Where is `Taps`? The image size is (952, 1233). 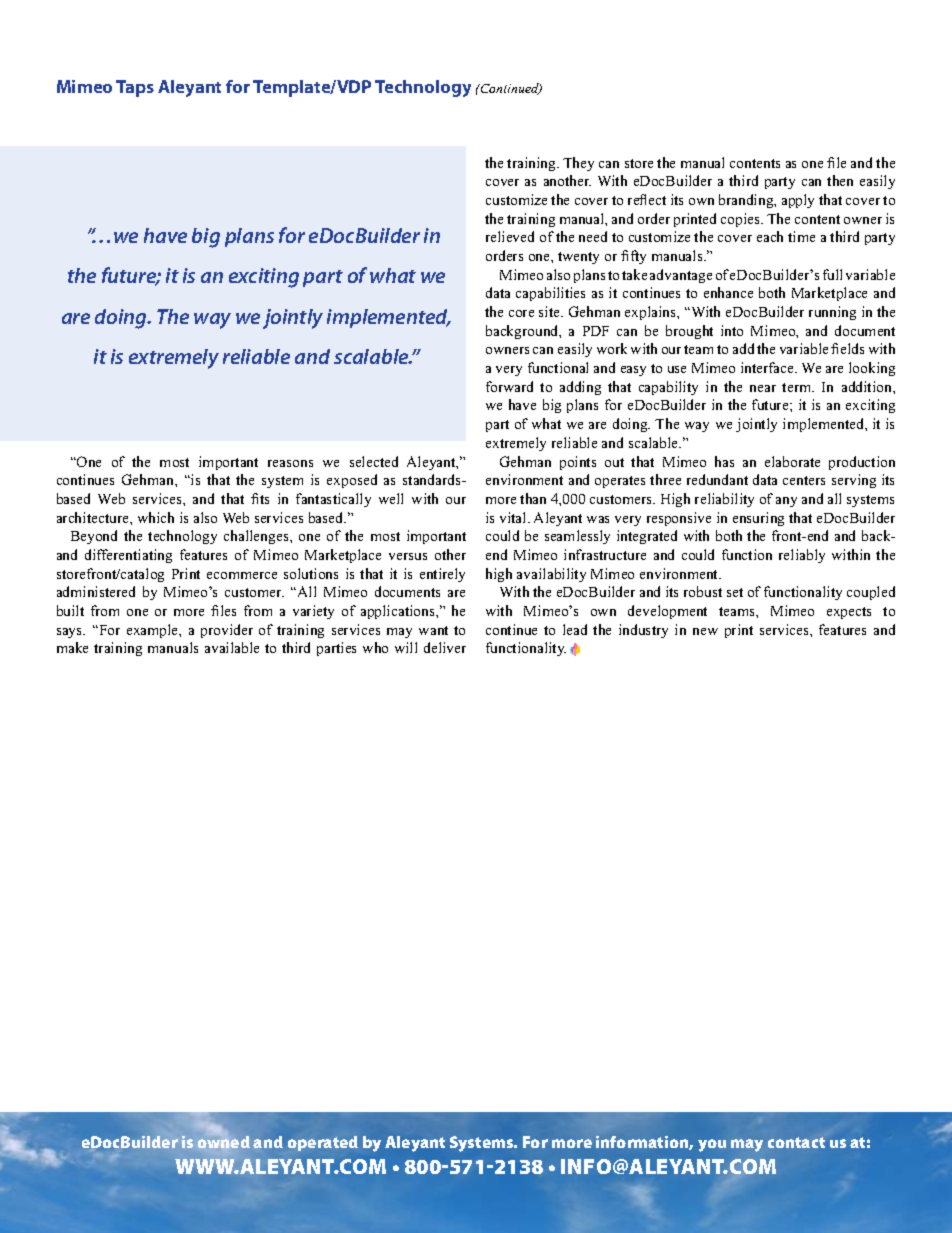 Taps is located at coordinates (135, 88).
